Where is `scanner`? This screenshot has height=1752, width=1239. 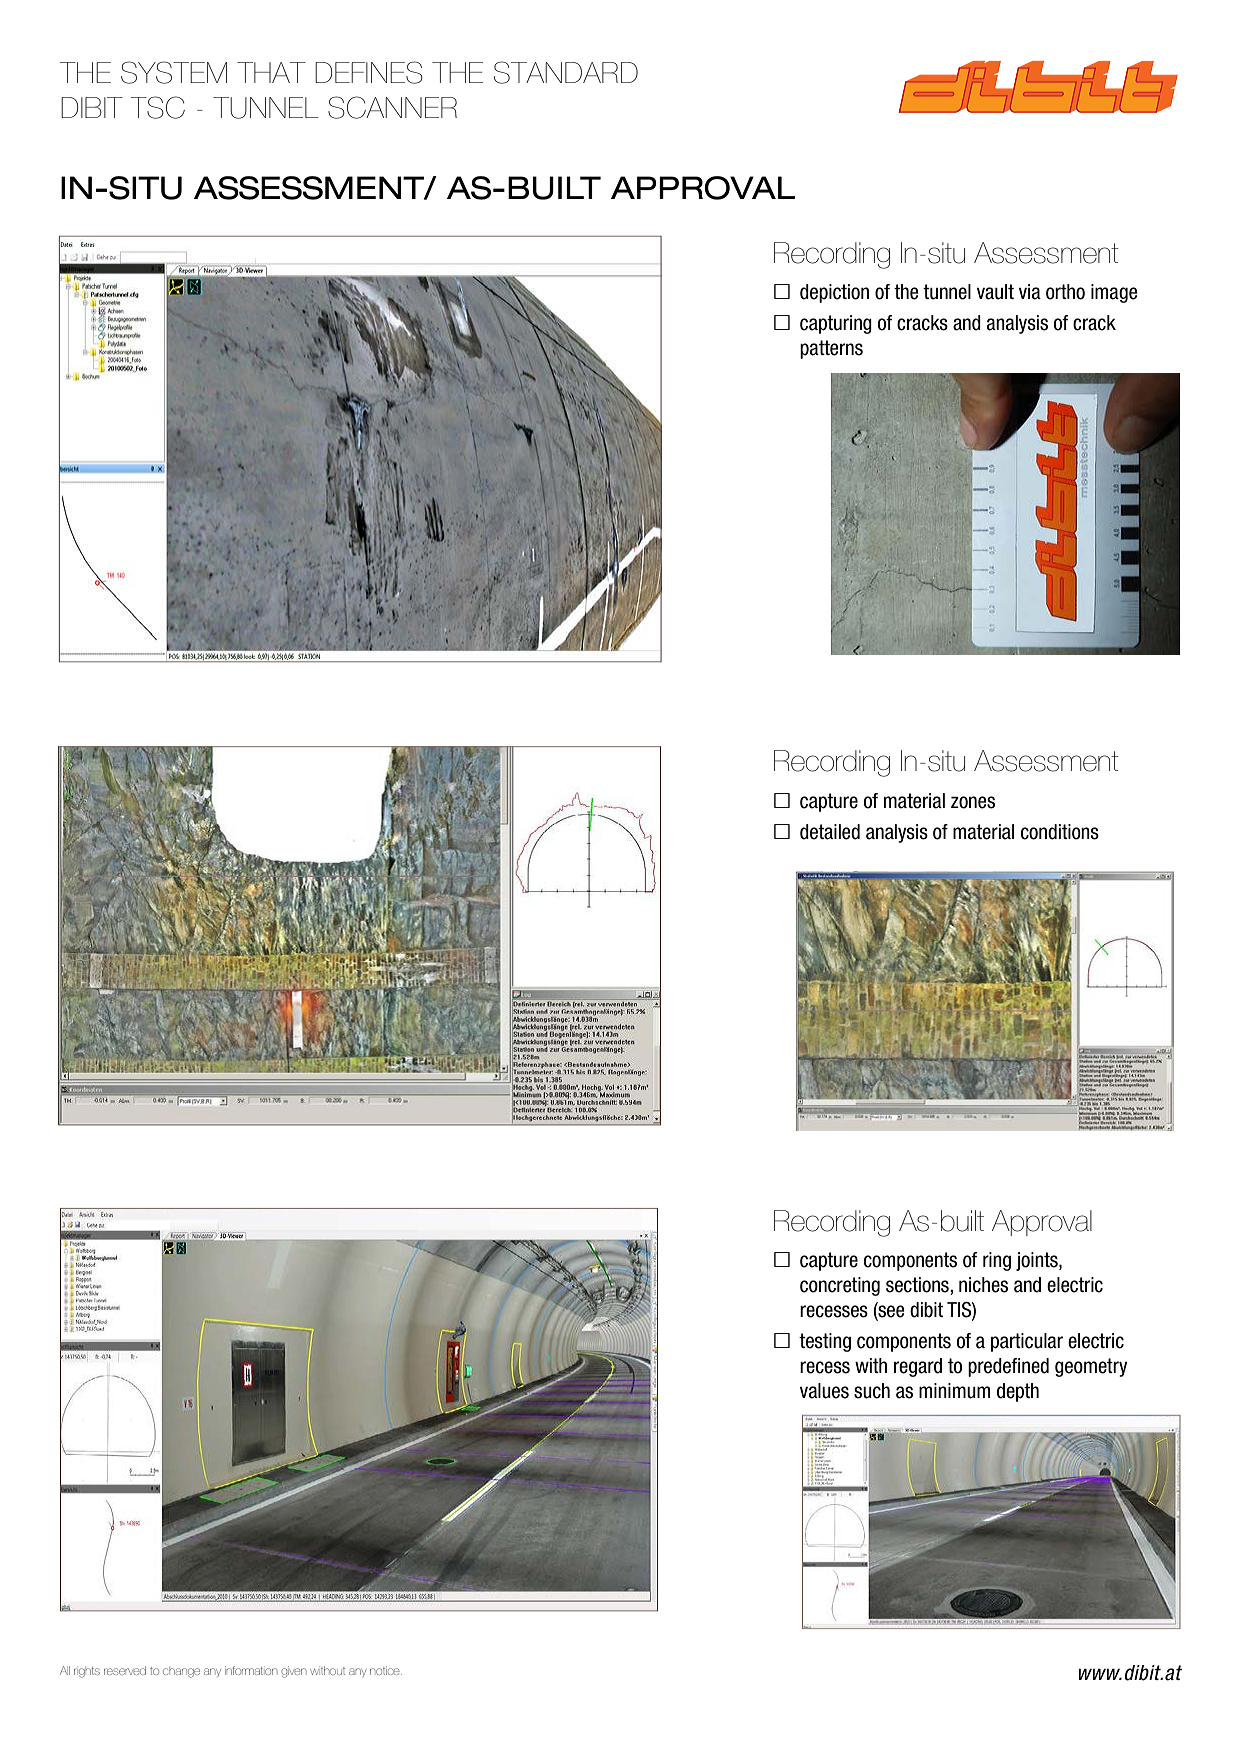 scanner is located at coordinates (392, 107).
